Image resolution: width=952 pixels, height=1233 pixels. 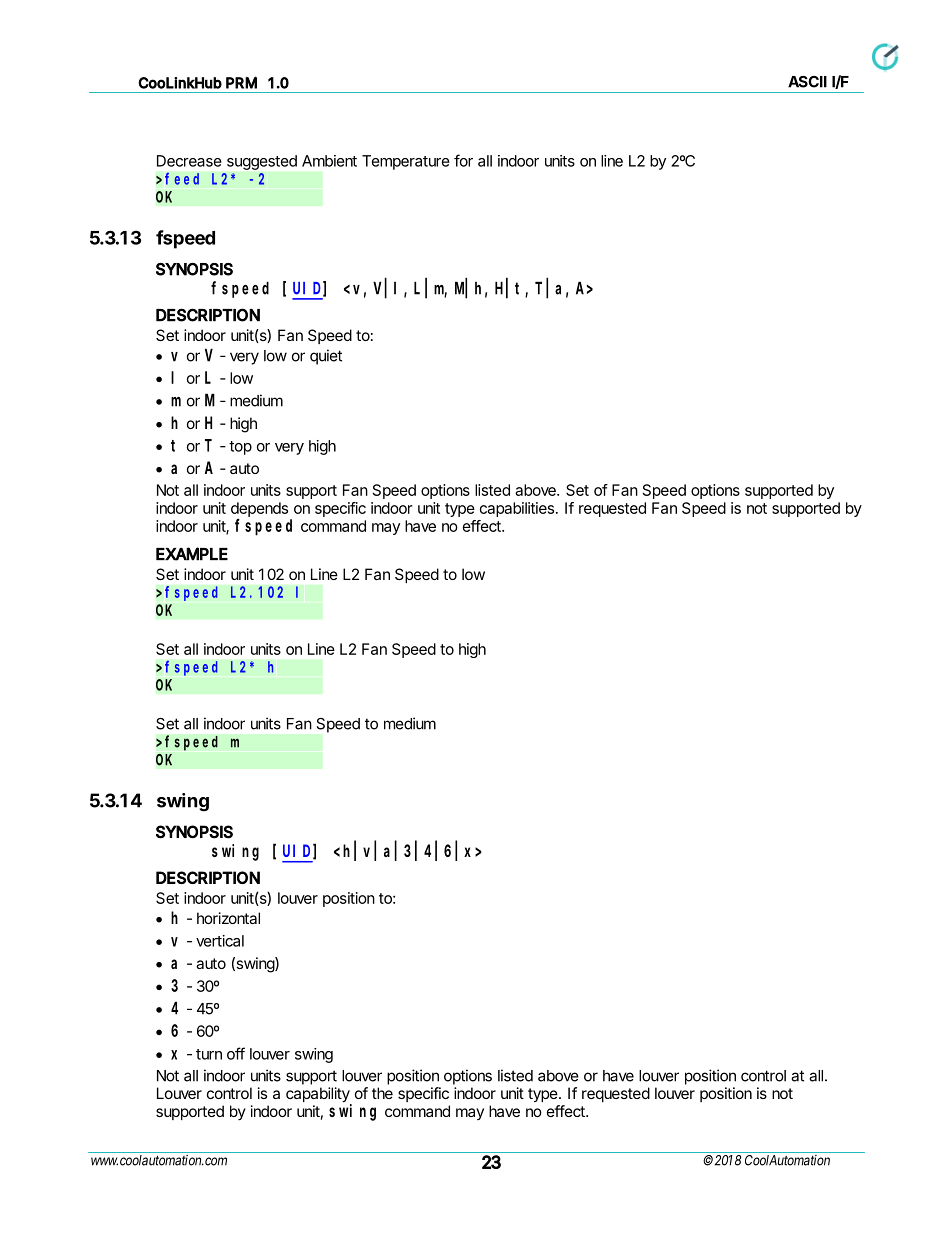 What do you see at coordinates (220, 941) in the document?
I see `vertical` at bounding box center [220, 941].
